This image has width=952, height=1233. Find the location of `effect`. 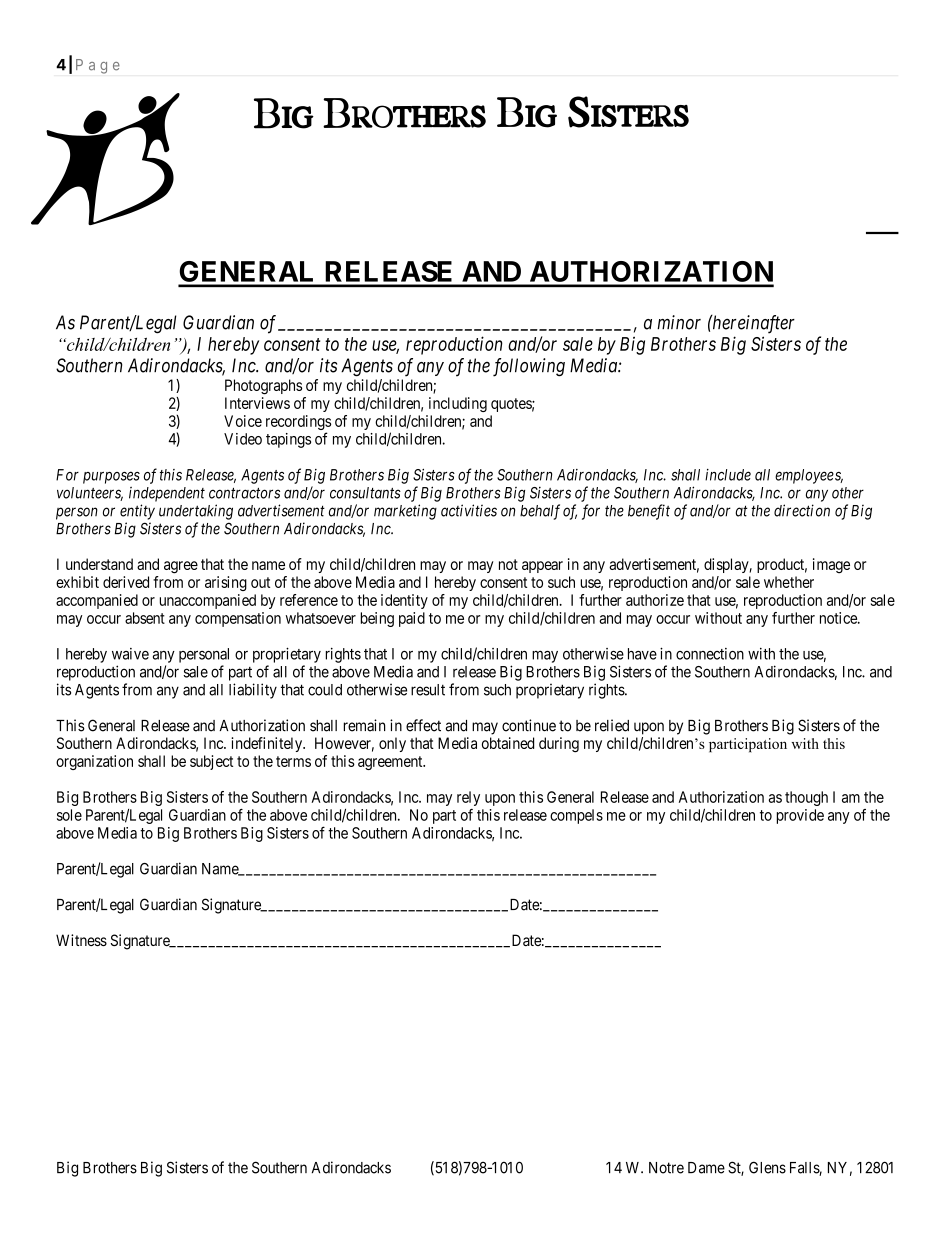

effect is located at coordinates (423, 725).
